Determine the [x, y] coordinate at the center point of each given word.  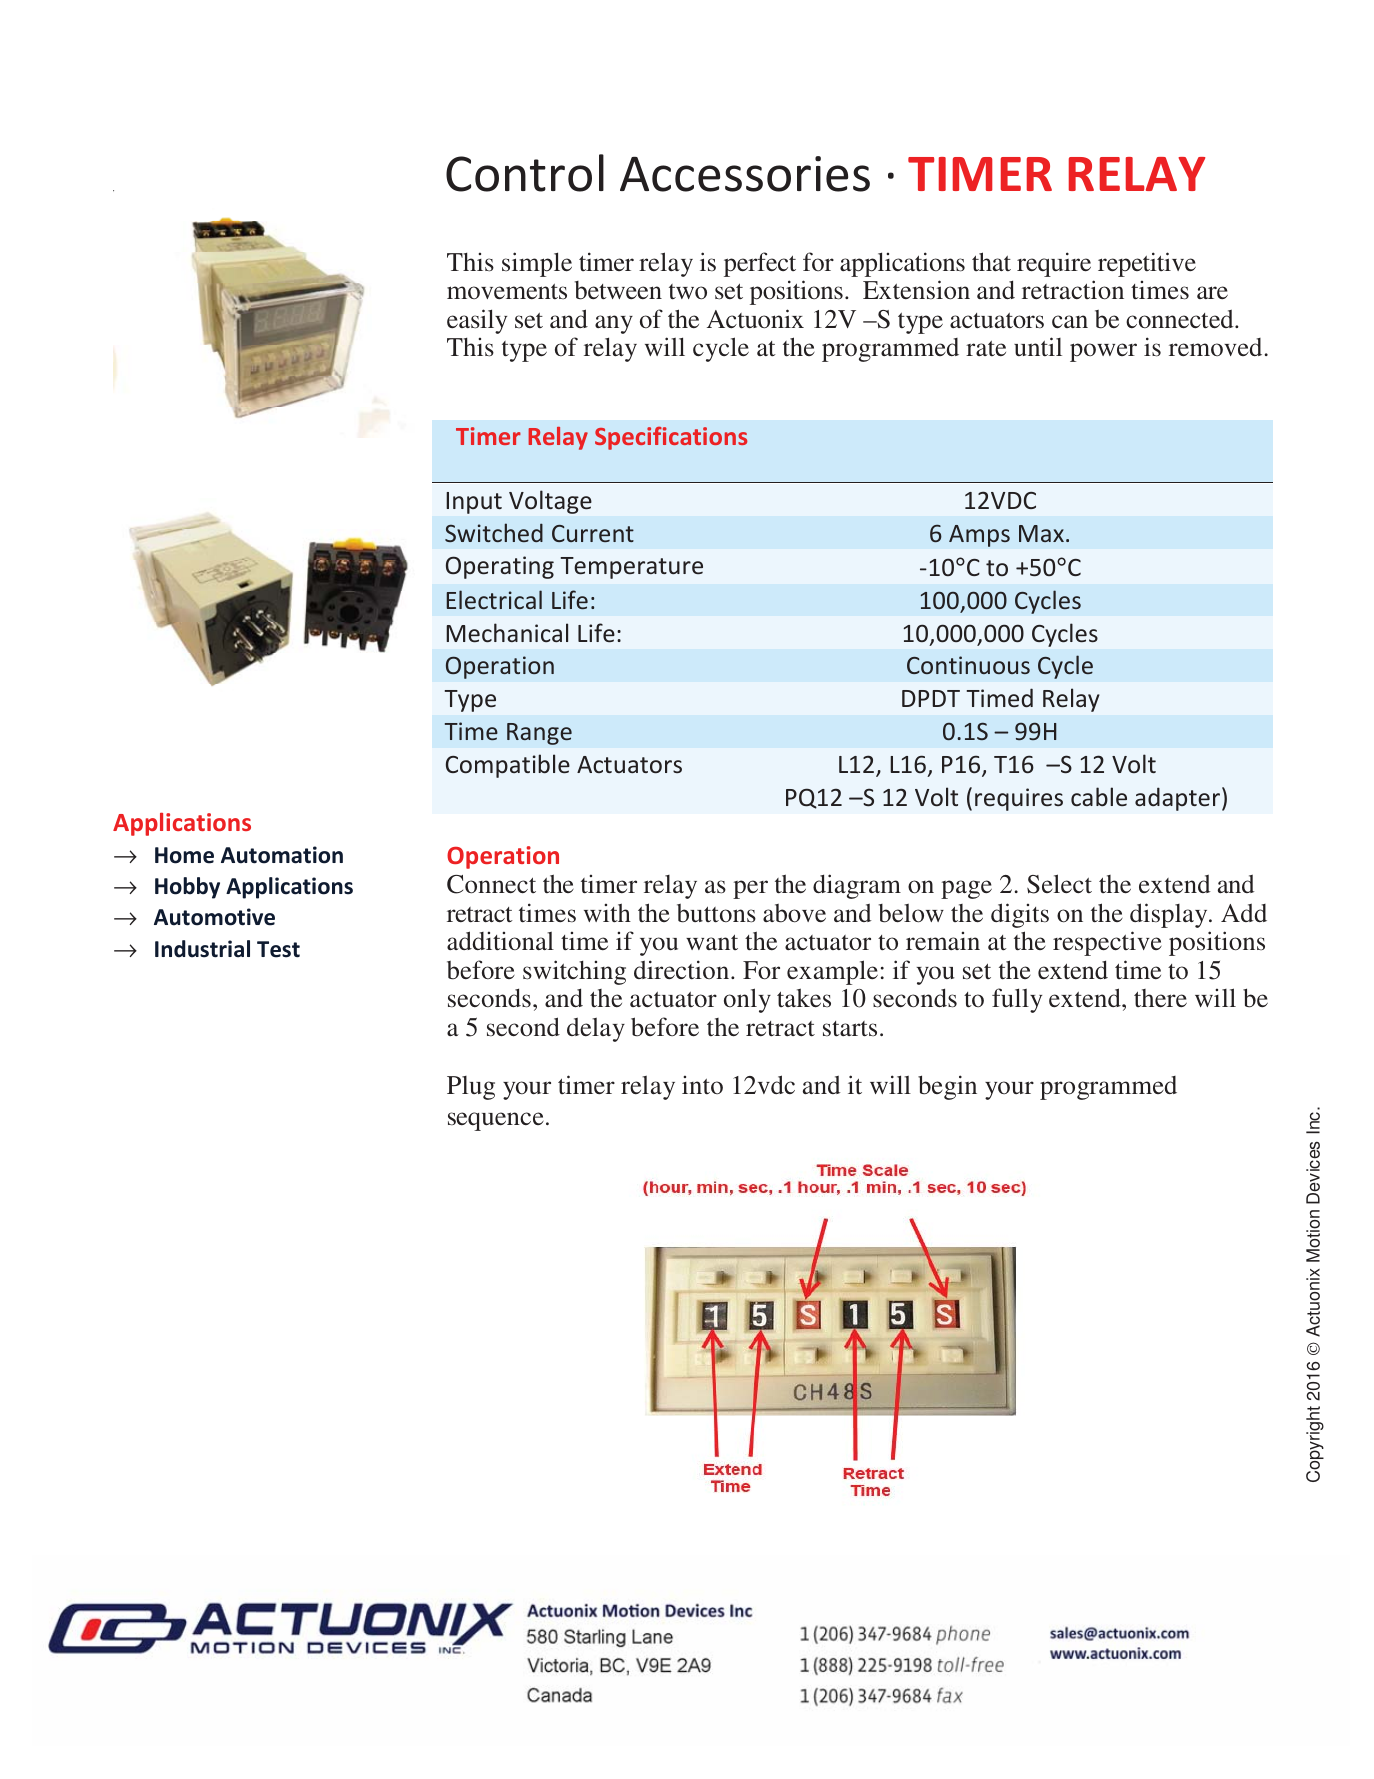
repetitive [1147, 264]
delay [596, 1029]
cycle [721, 349]
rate [986, 348]
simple [537, 264]
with [607, 913]
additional [500, 941]
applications [902, 264]
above [794, 913]
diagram [857, 886]
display [1170, 915]
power [1103, 352]
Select [1059, 884]
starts [850, 1029]
